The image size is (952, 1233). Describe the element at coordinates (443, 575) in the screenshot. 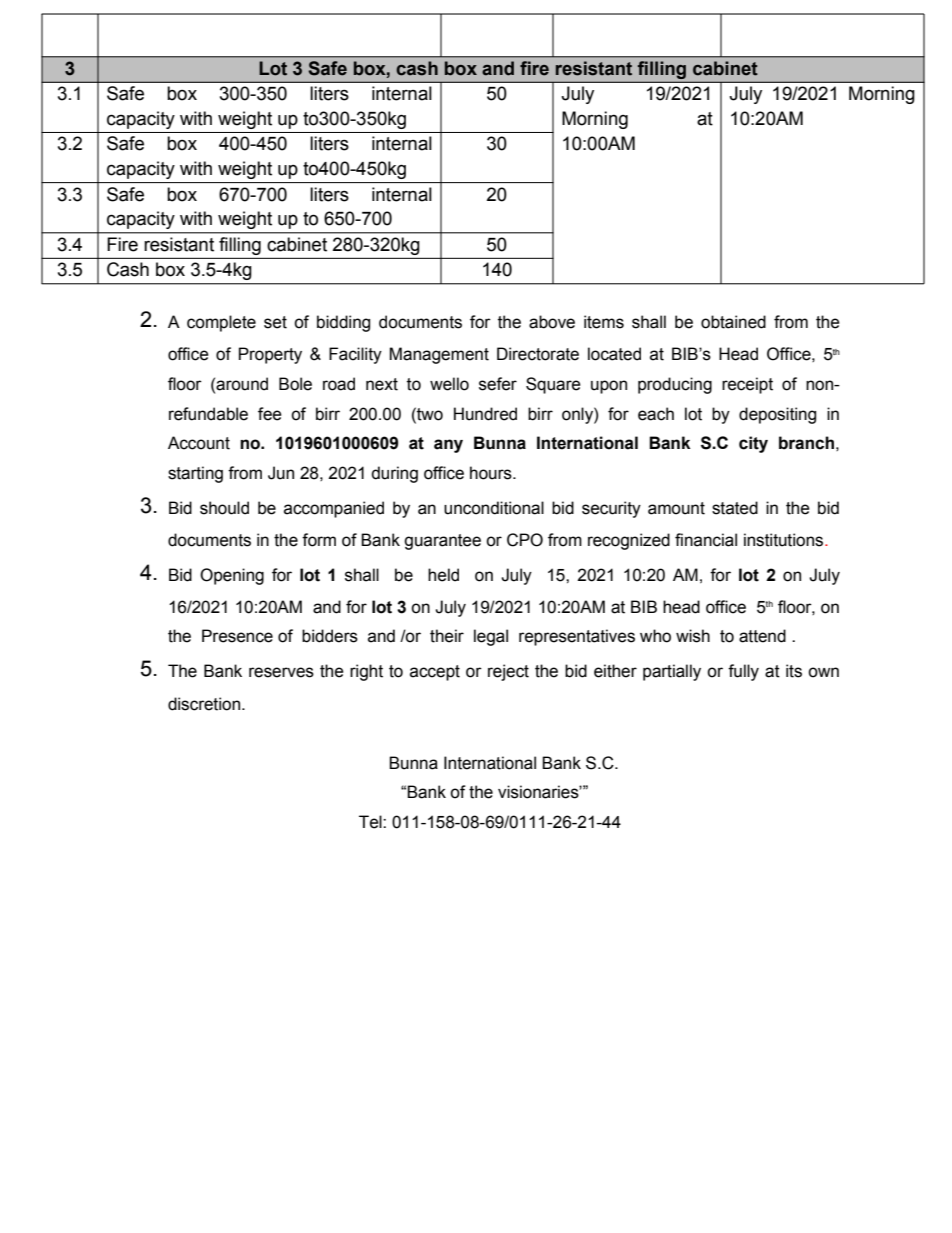

I see `held` at that location.
